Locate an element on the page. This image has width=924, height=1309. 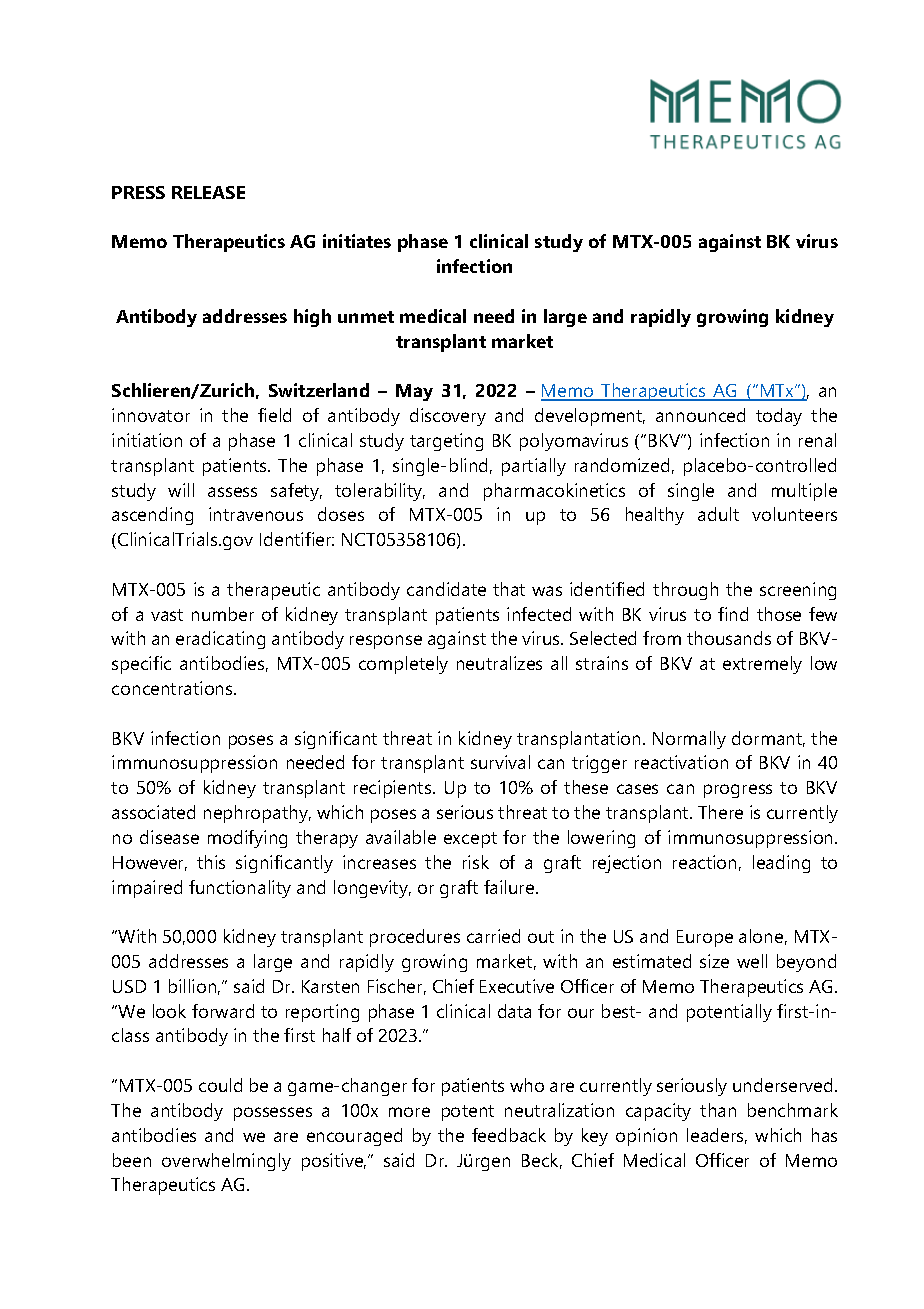
overwhelmingly is located at coordinates (226, 1162).
